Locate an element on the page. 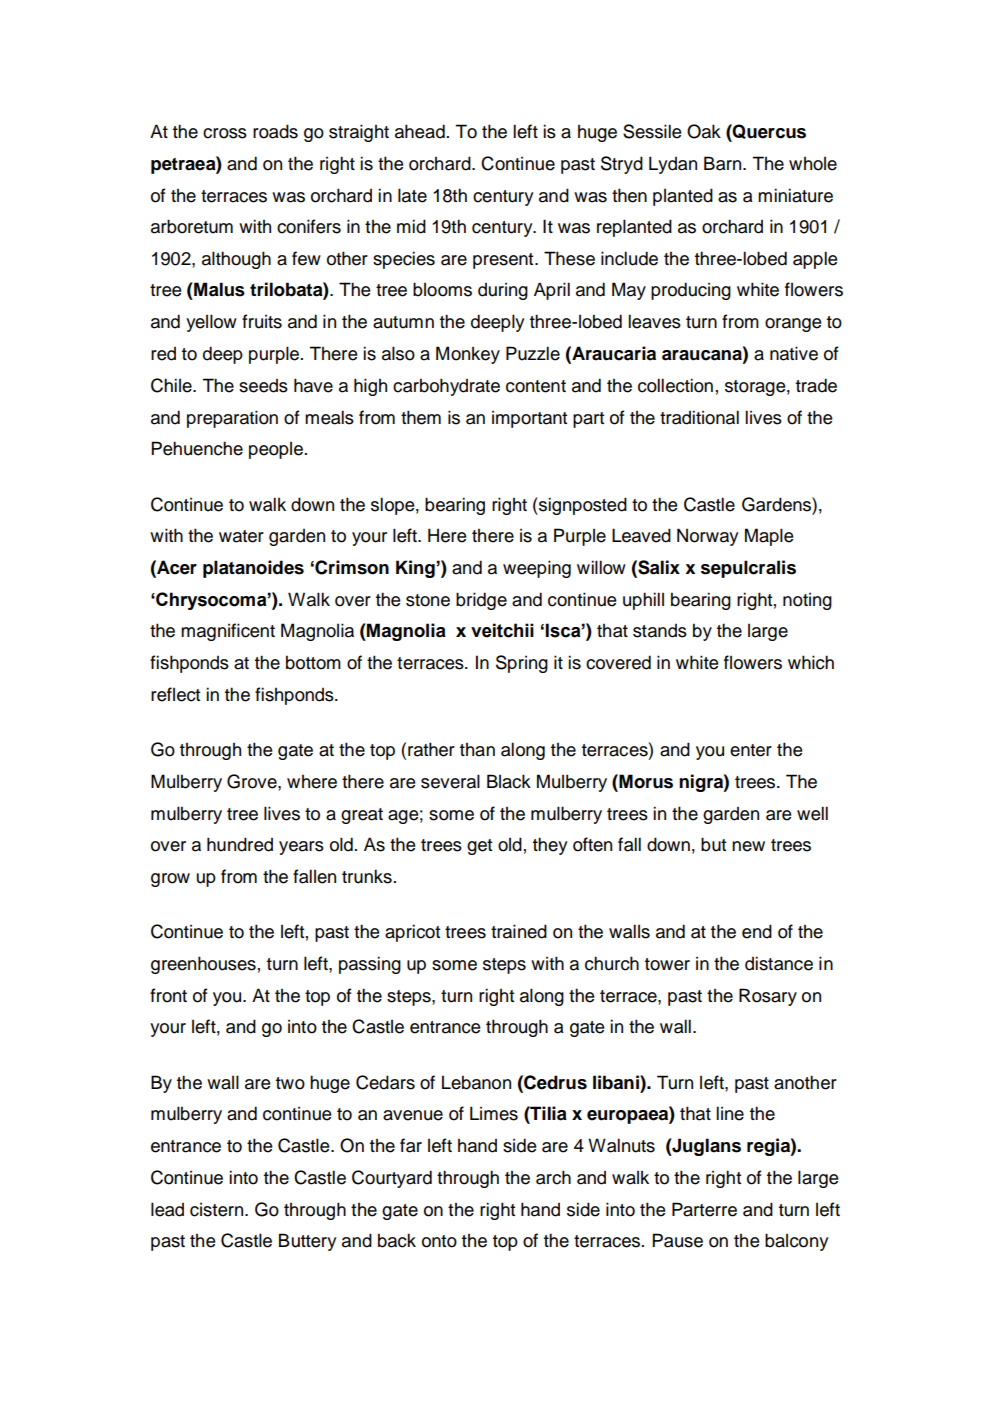  ahead is located at coordinates (420, 131).
